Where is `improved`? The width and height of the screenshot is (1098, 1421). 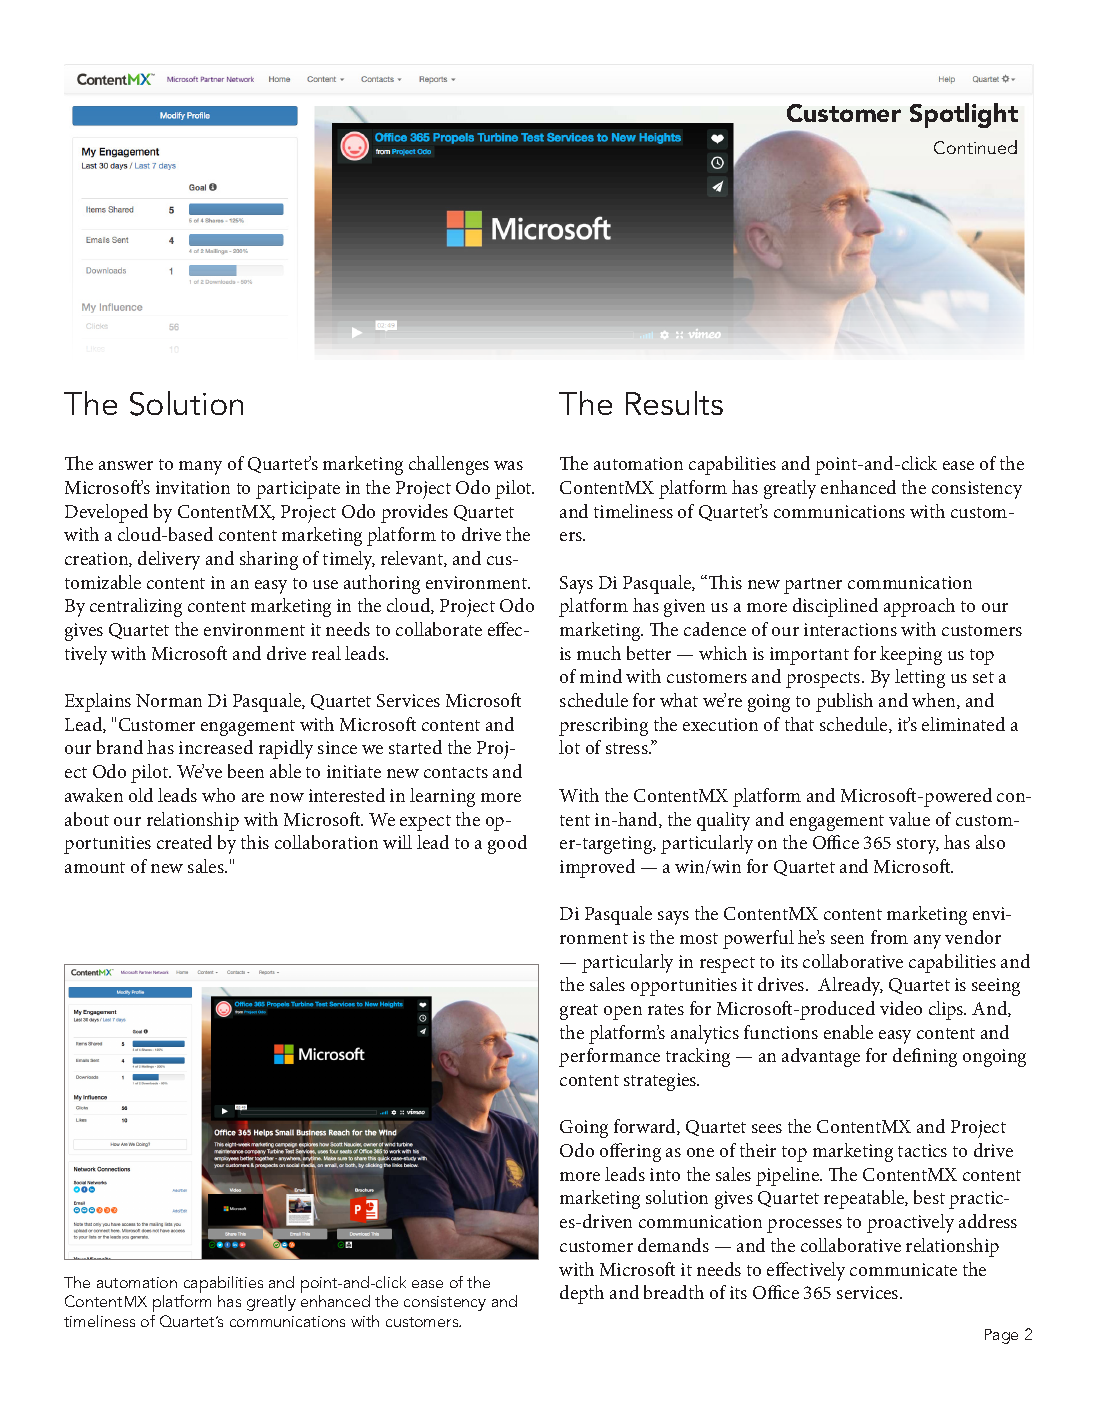
improved is located at coordinates (597, 868).
